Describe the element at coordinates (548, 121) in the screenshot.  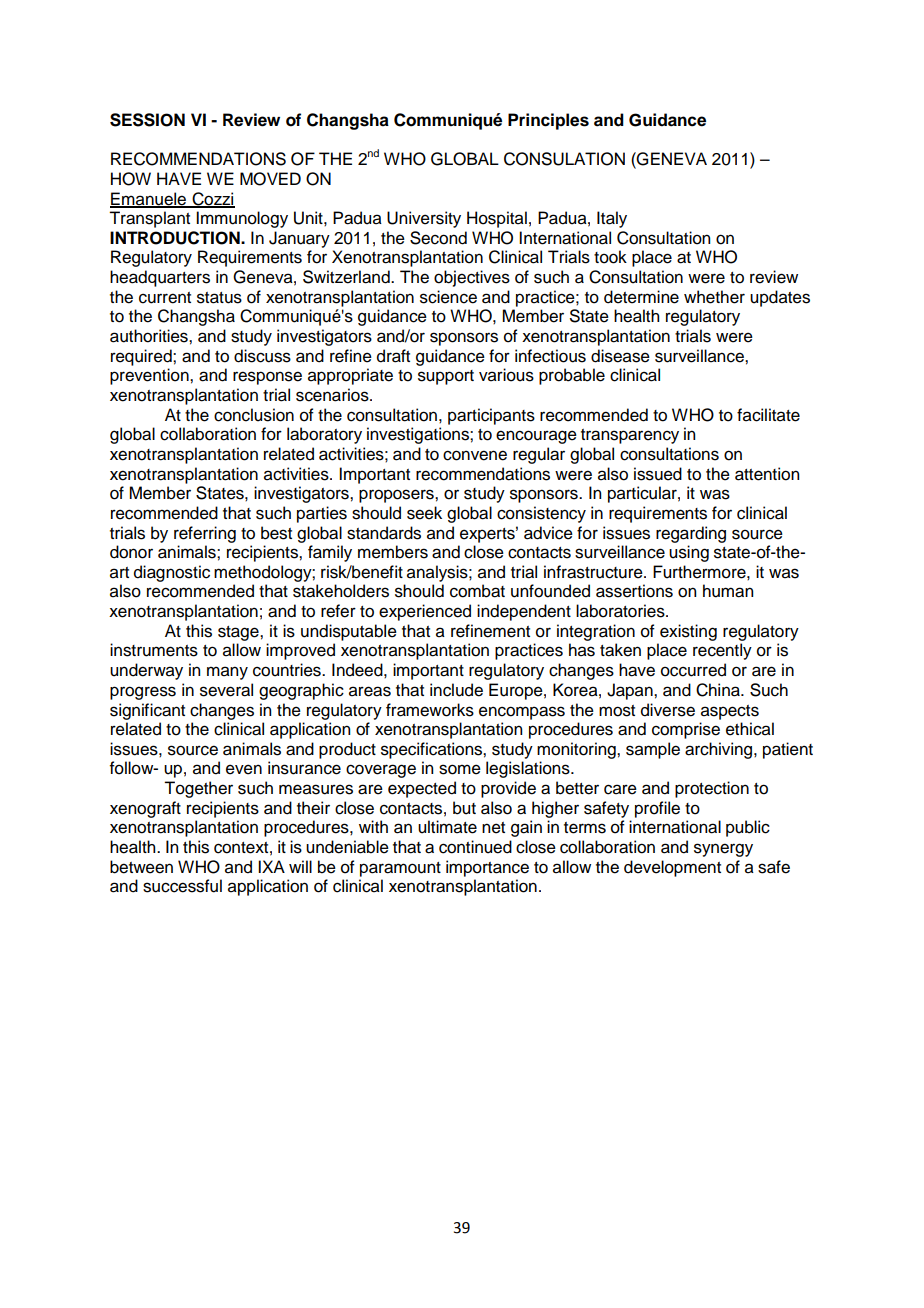
I see `Principles` at that location.
